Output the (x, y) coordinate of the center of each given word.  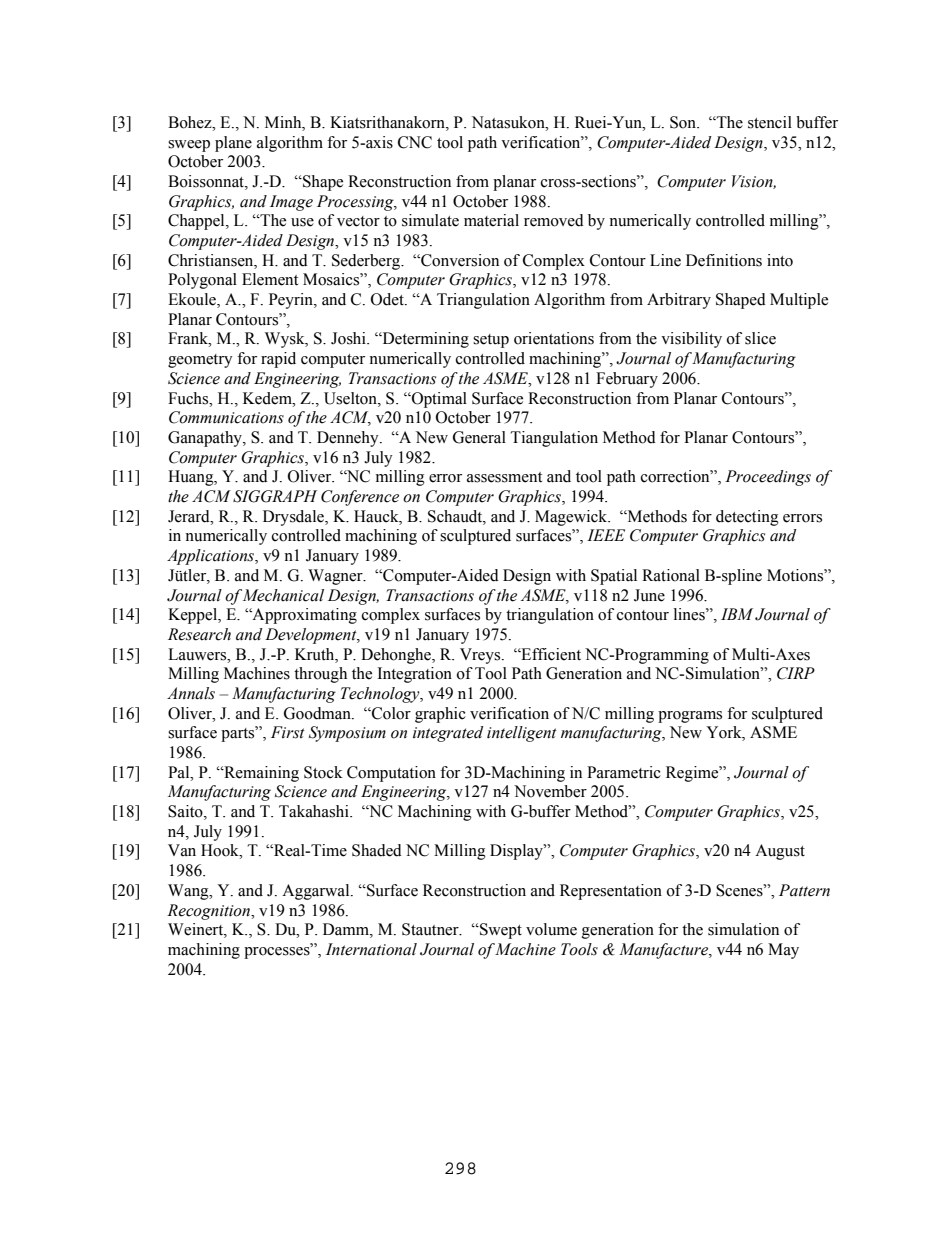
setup (491, 341)
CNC (415, 142)
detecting (747, 518)
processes (278, 952)
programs (690, 717)
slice (760, 338)
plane (233, 144)
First (288, 732)
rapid (278, 360)
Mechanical (283, 595)
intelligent (522, 734)
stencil (770, 122)
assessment (504, 477)
